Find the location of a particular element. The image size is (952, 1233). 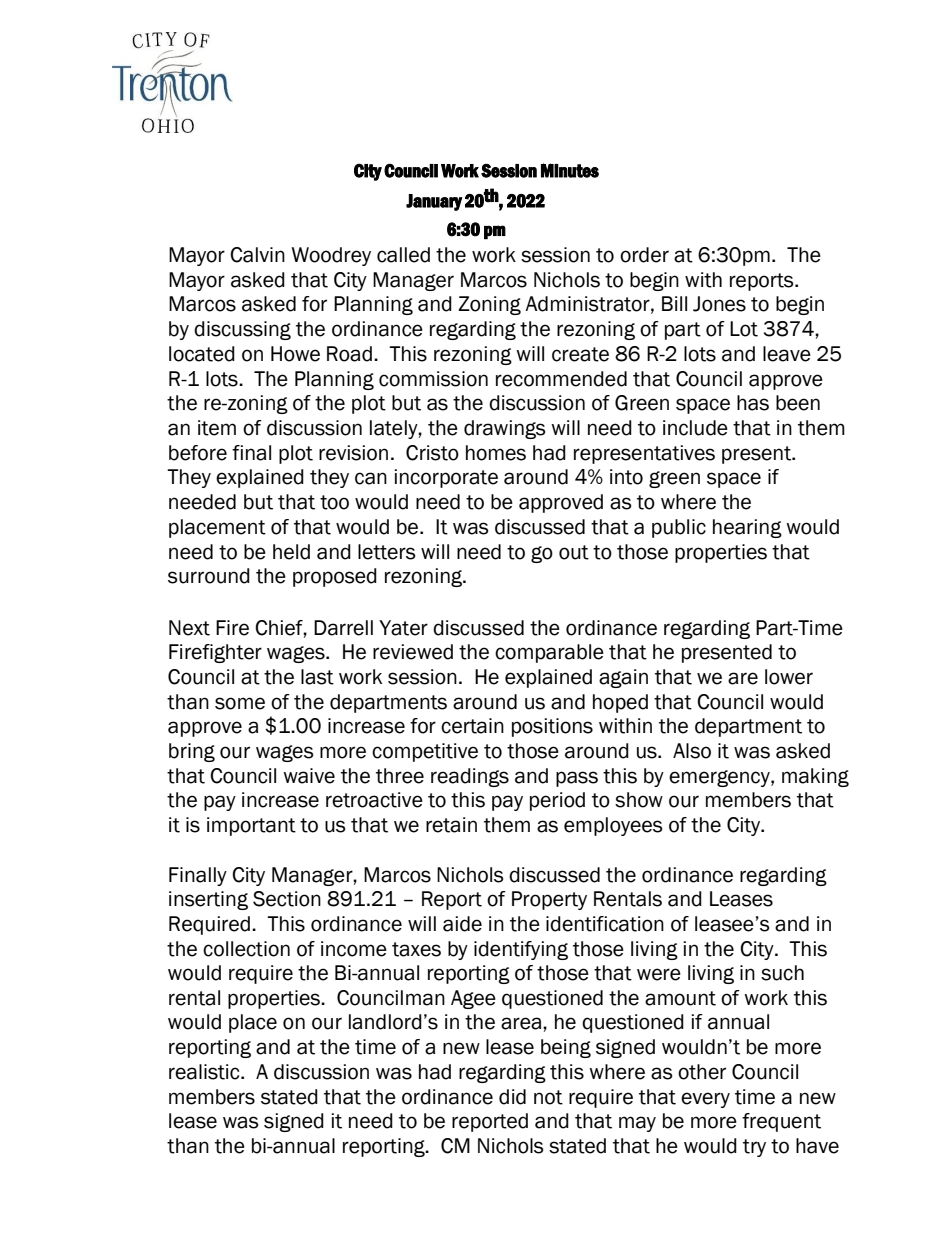

order is located at coordinates (644, 255).
